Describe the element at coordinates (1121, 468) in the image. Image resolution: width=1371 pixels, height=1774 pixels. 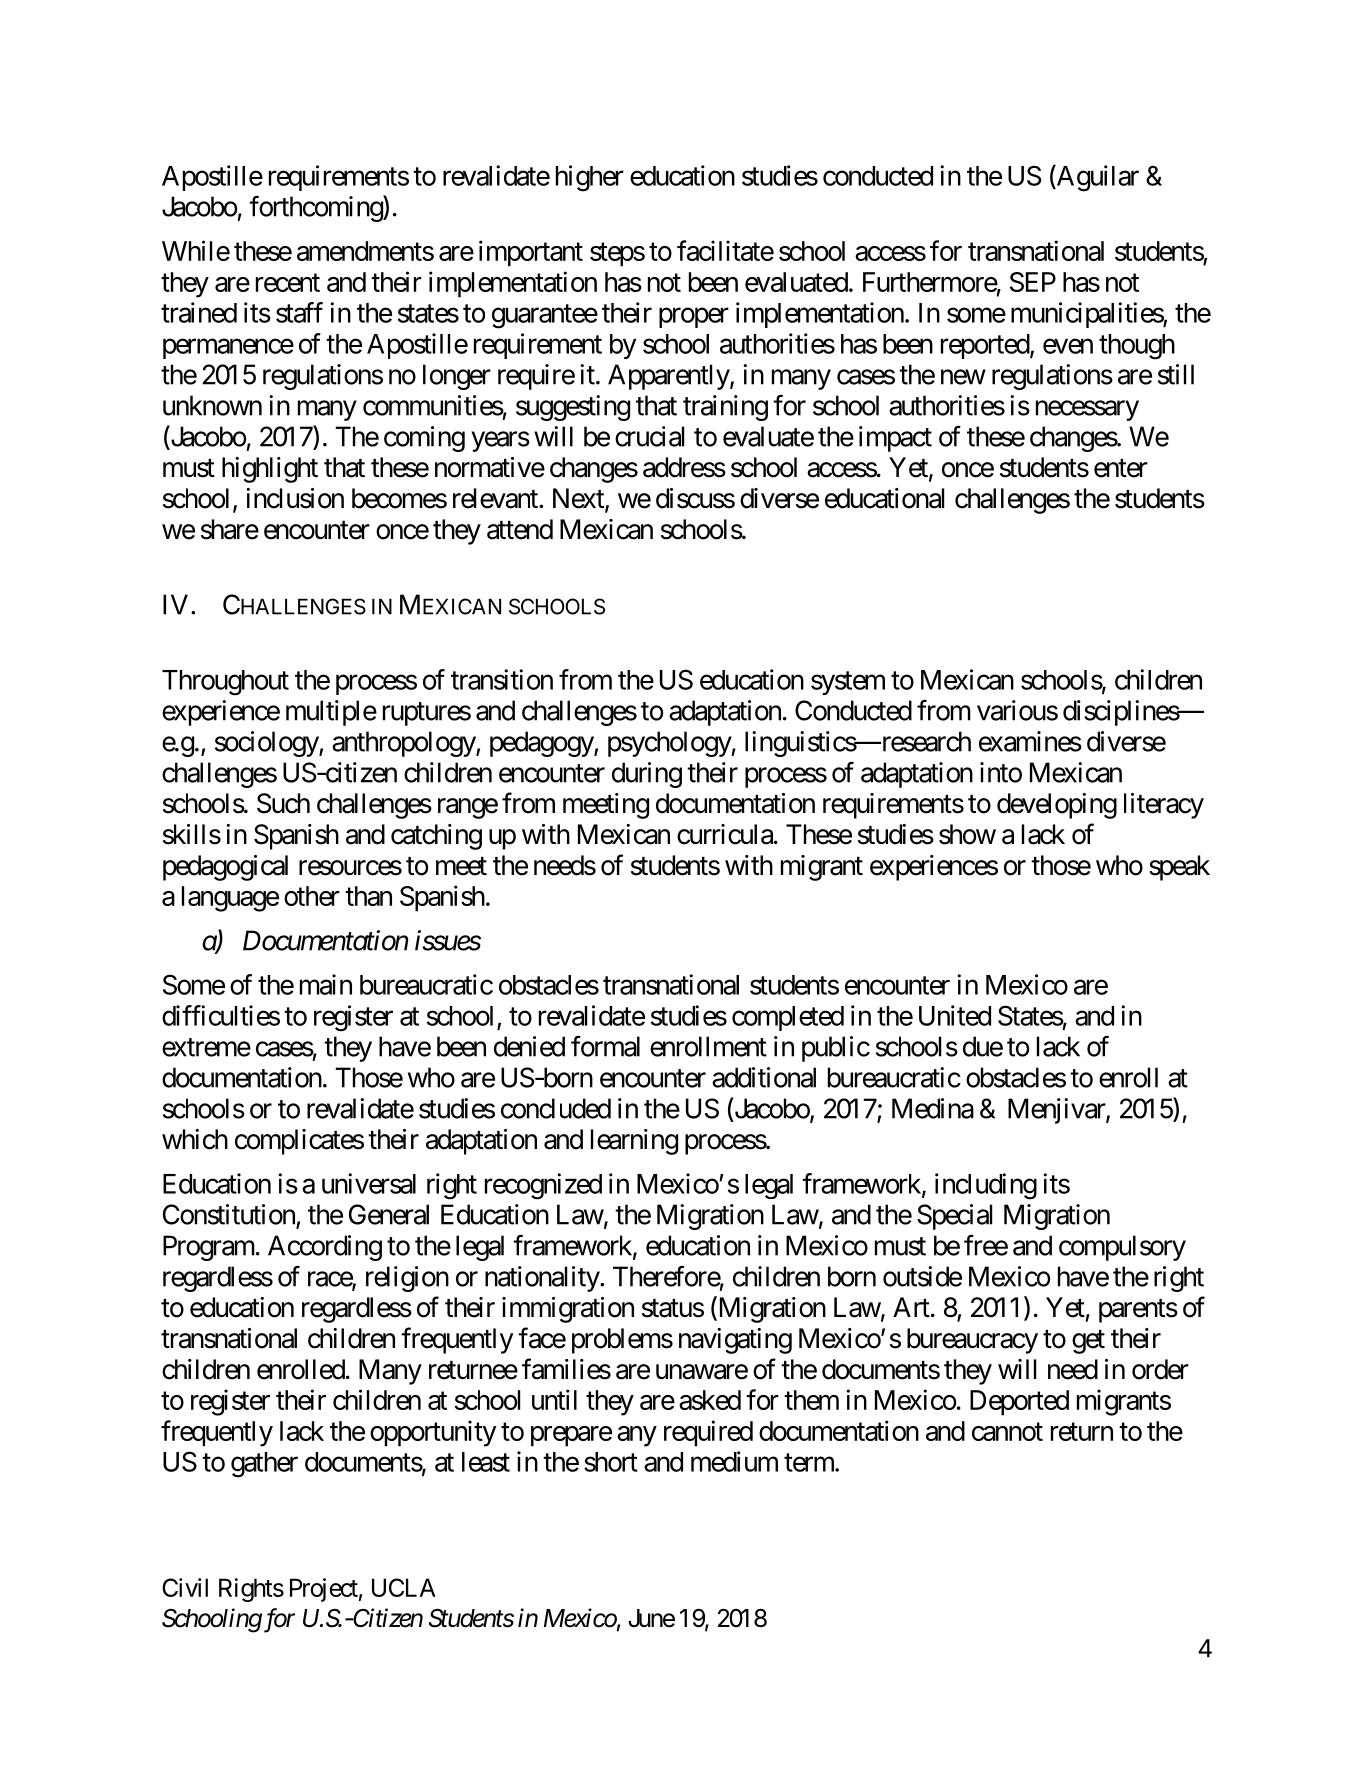
I see `enter` at that location.
